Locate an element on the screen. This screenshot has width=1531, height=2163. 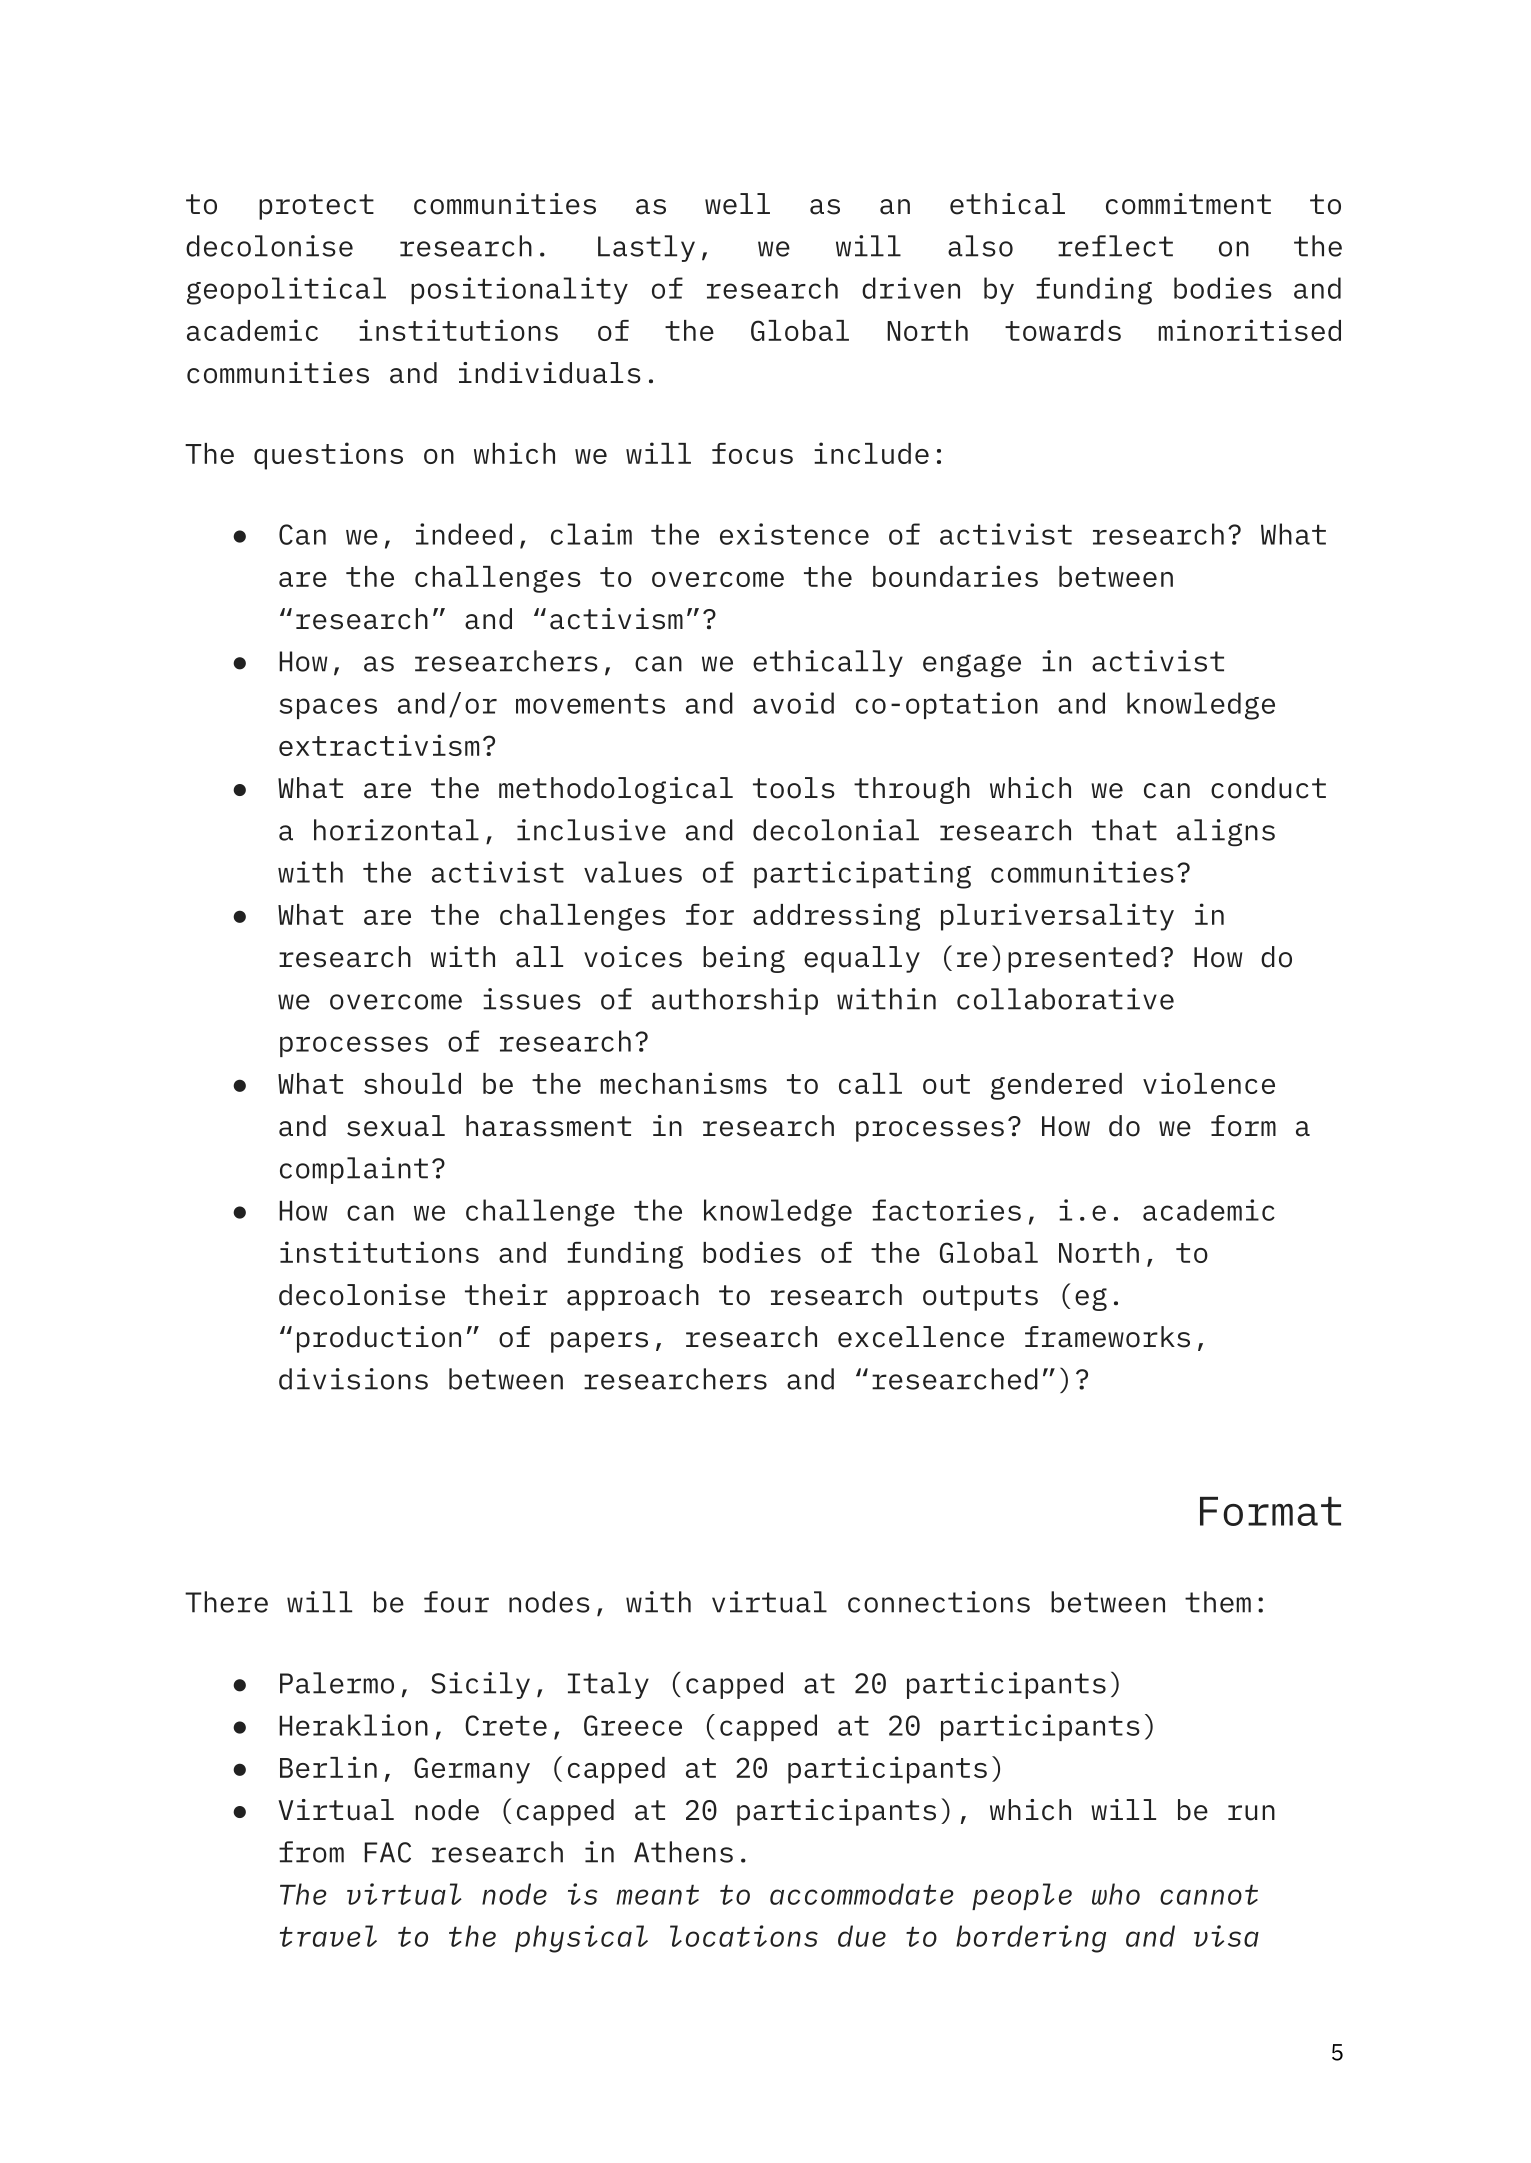
them is located at coordinates (1218, 1602).
